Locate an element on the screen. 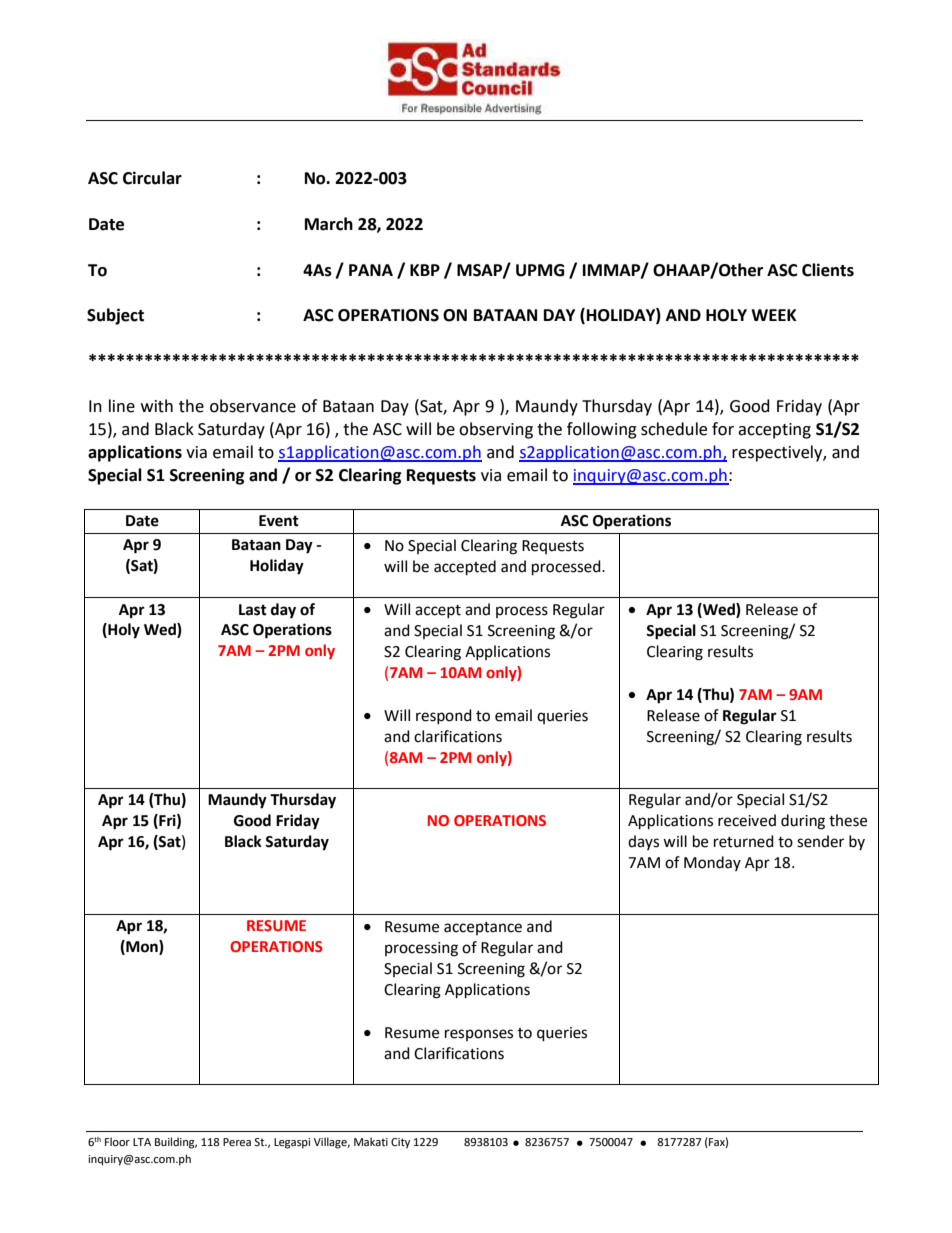  Last is located at coordinates (253, 610).
